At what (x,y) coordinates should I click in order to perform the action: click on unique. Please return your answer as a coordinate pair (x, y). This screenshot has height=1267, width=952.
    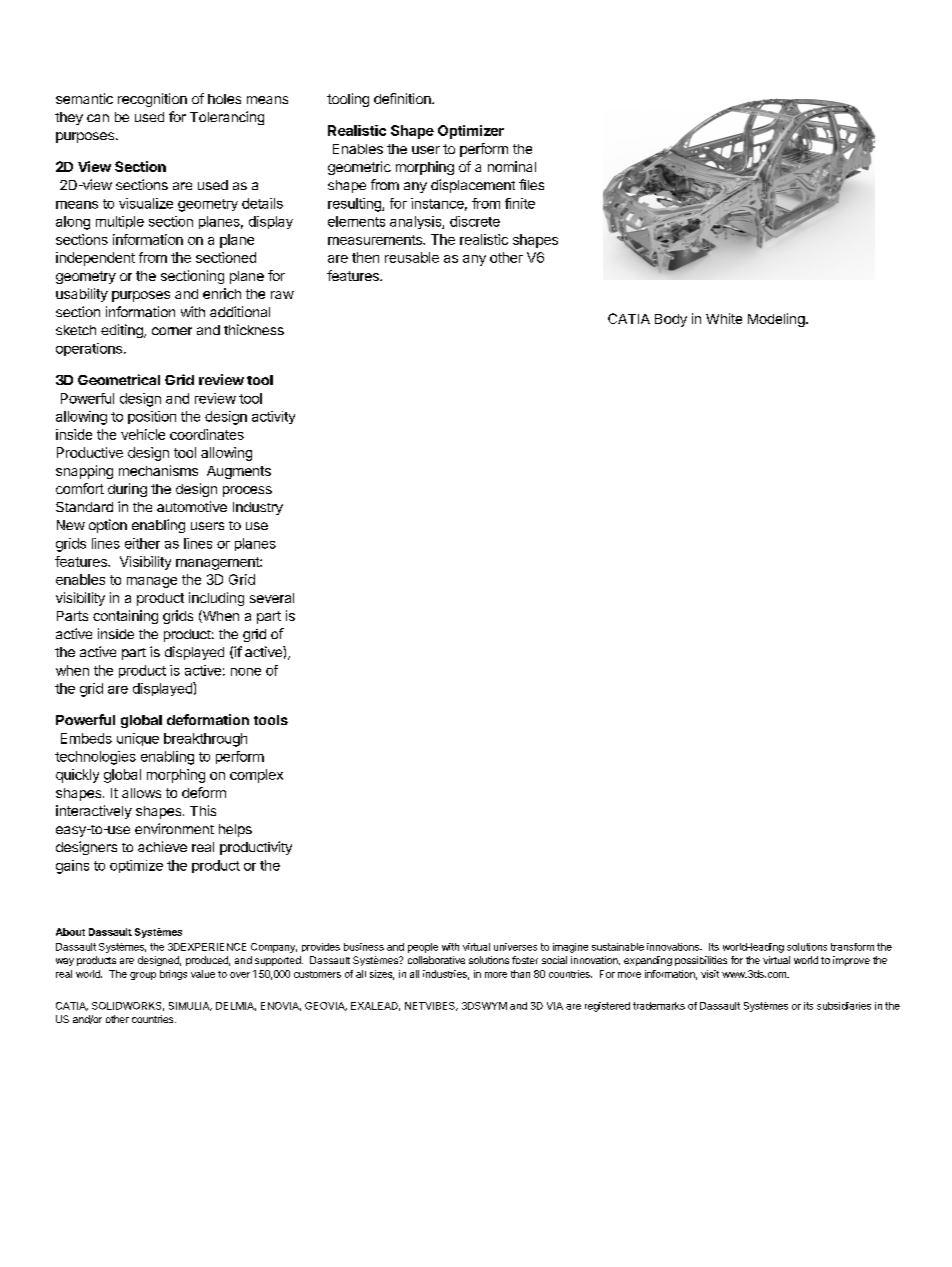
    Looking at the image, I should click on (138, 739).
